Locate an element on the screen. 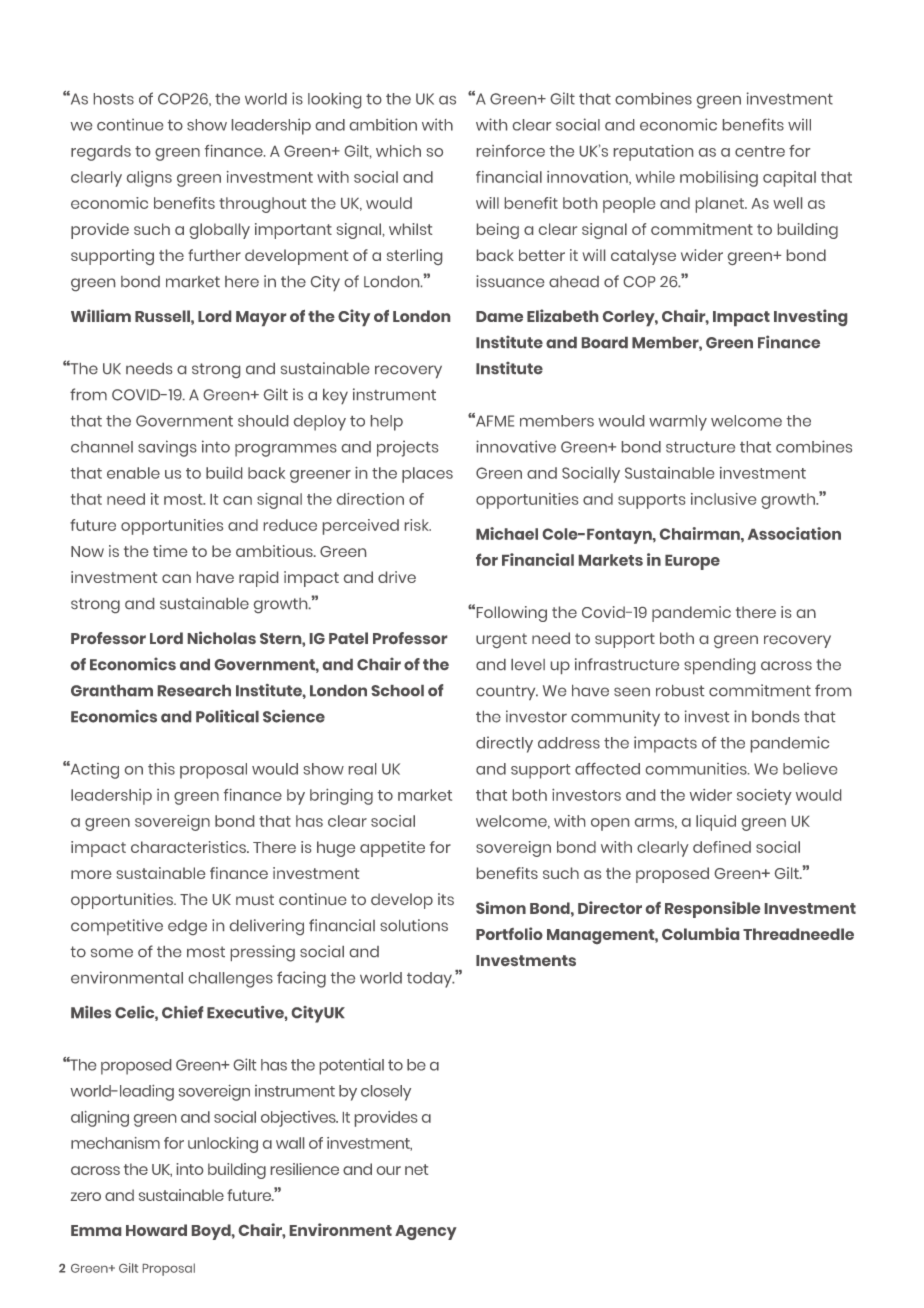  Columbia is located at coordinates (700, 933).
